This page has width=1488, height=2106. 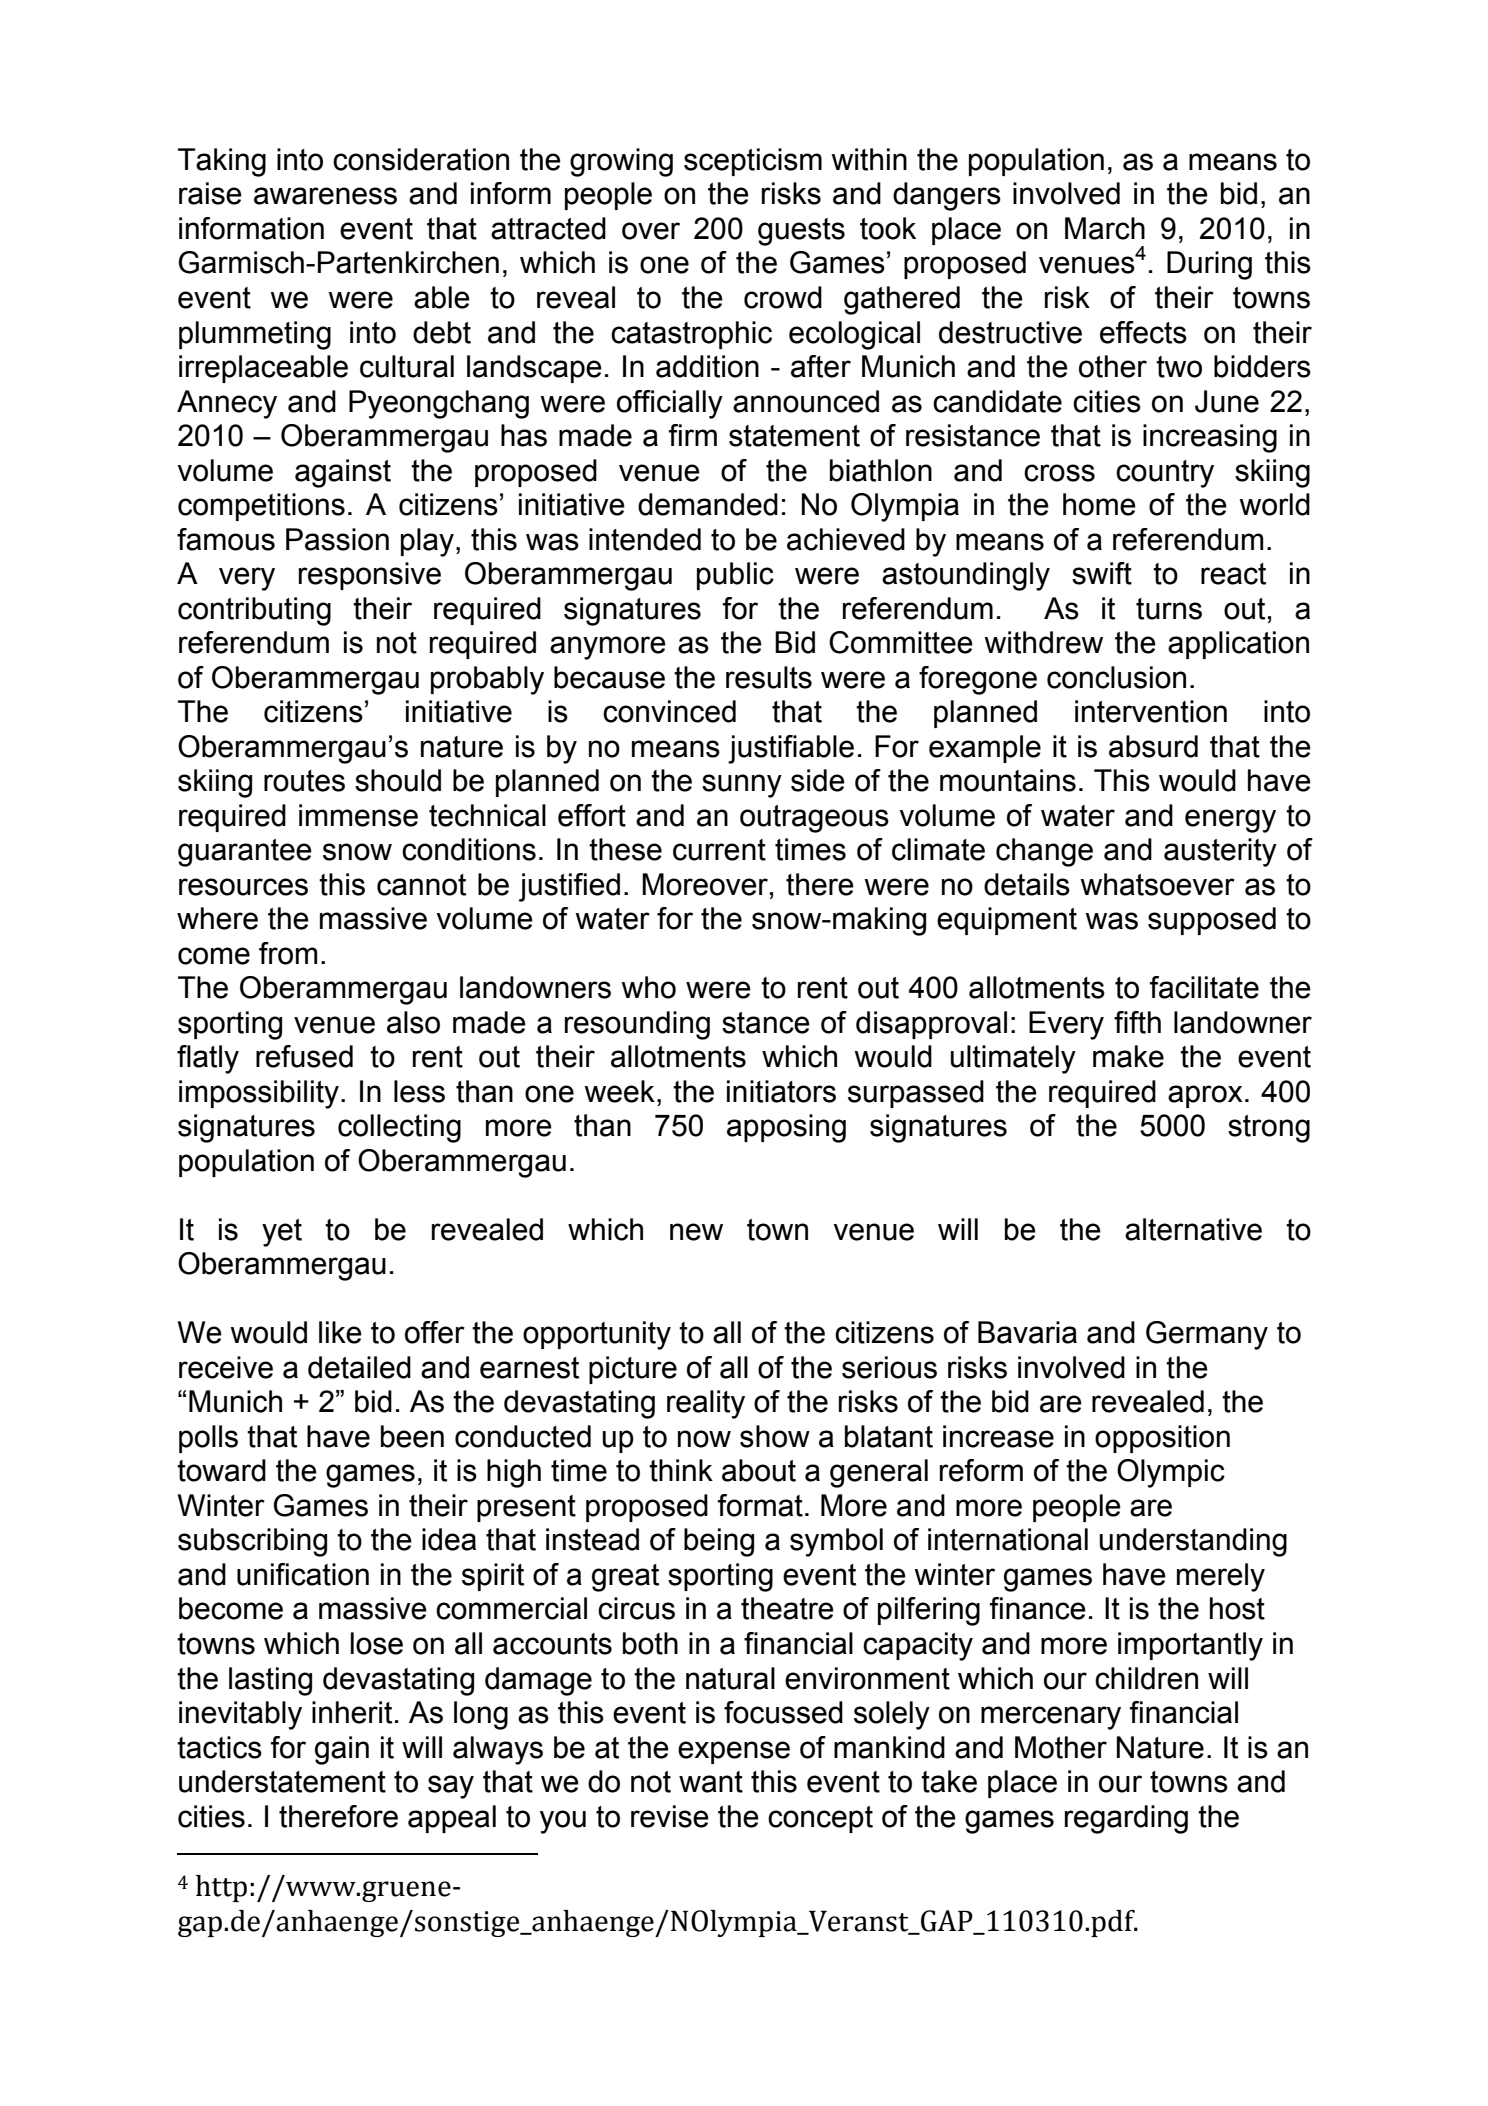 What do you see at coordinates (753, 162) in the page?
I see `scepticism` at bounding box center [753, 162].
